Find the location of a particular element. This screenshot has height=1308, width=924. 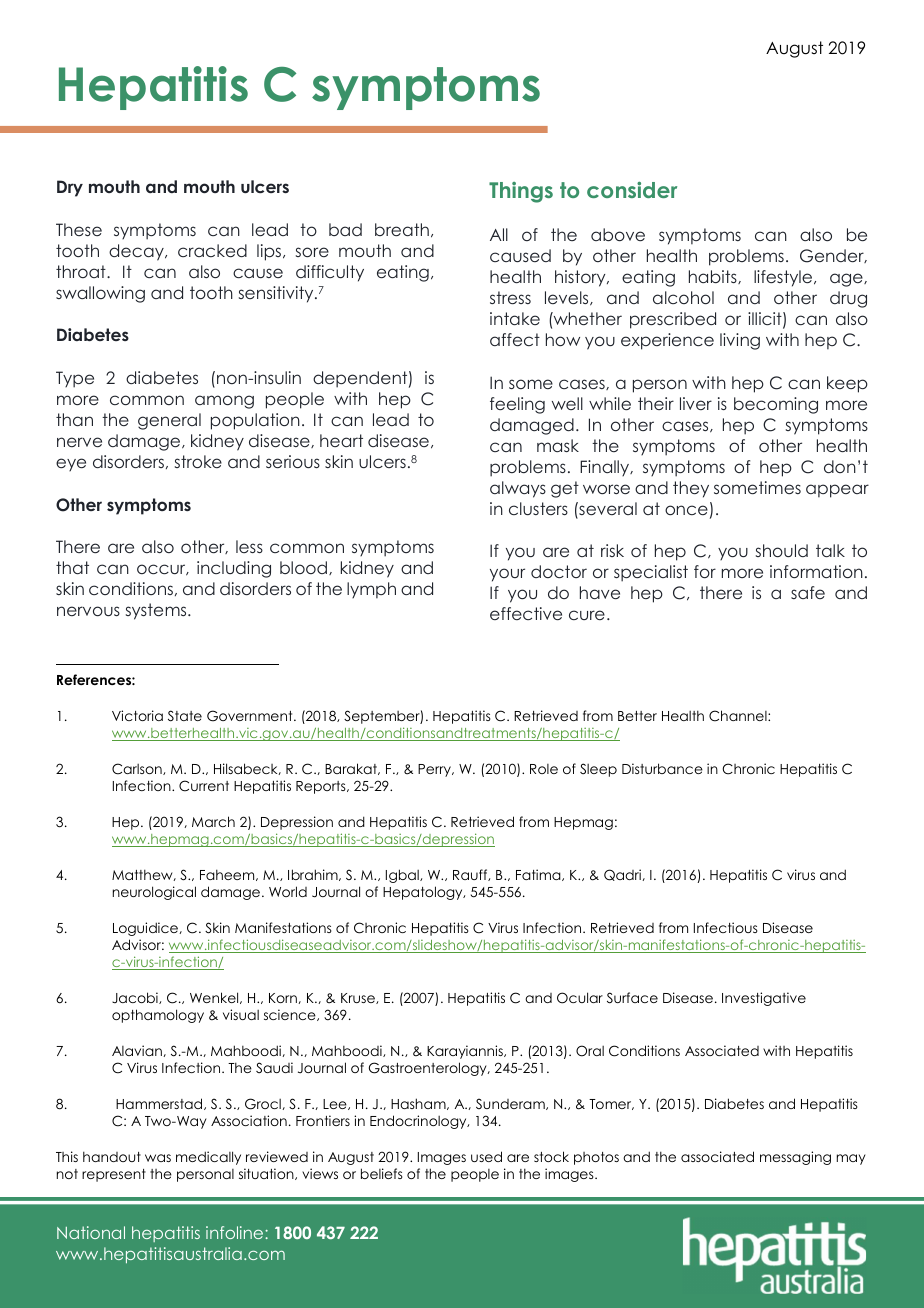

Victoria is located at coordinates (137, 715).
